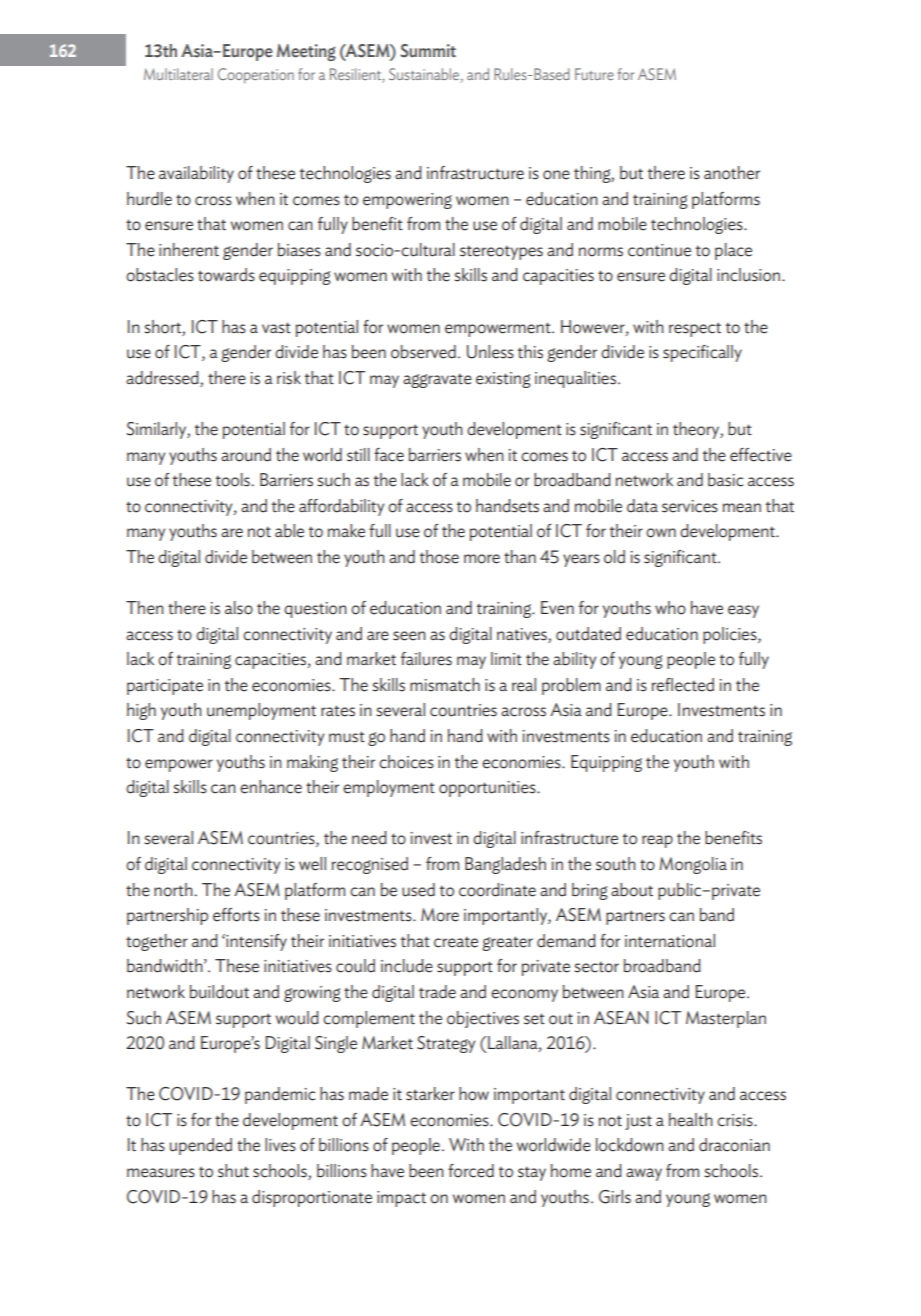  I want to click on efforts, so click(236, 915).
